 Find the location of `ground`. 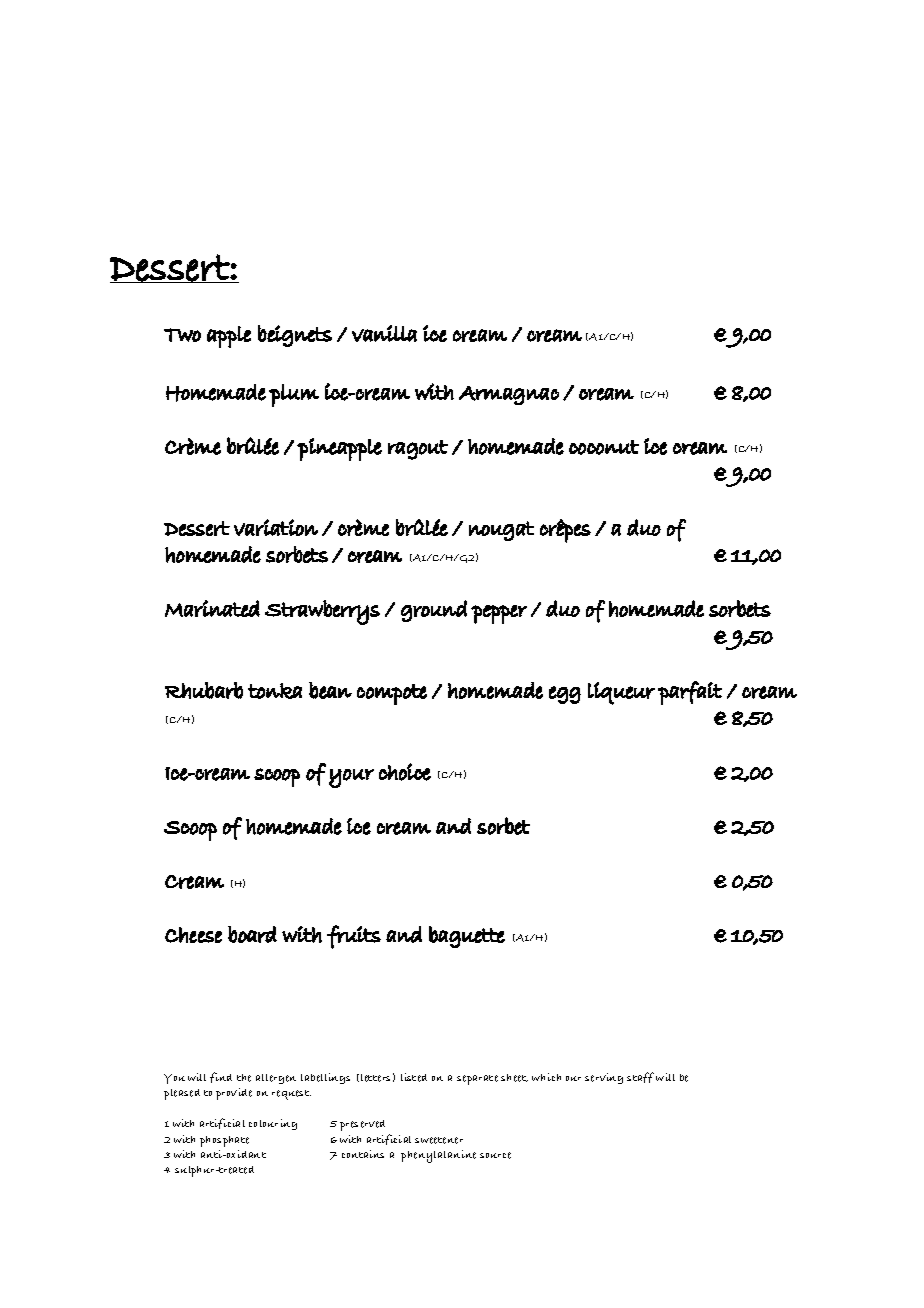

ground is located at coordinates (434, 611).
